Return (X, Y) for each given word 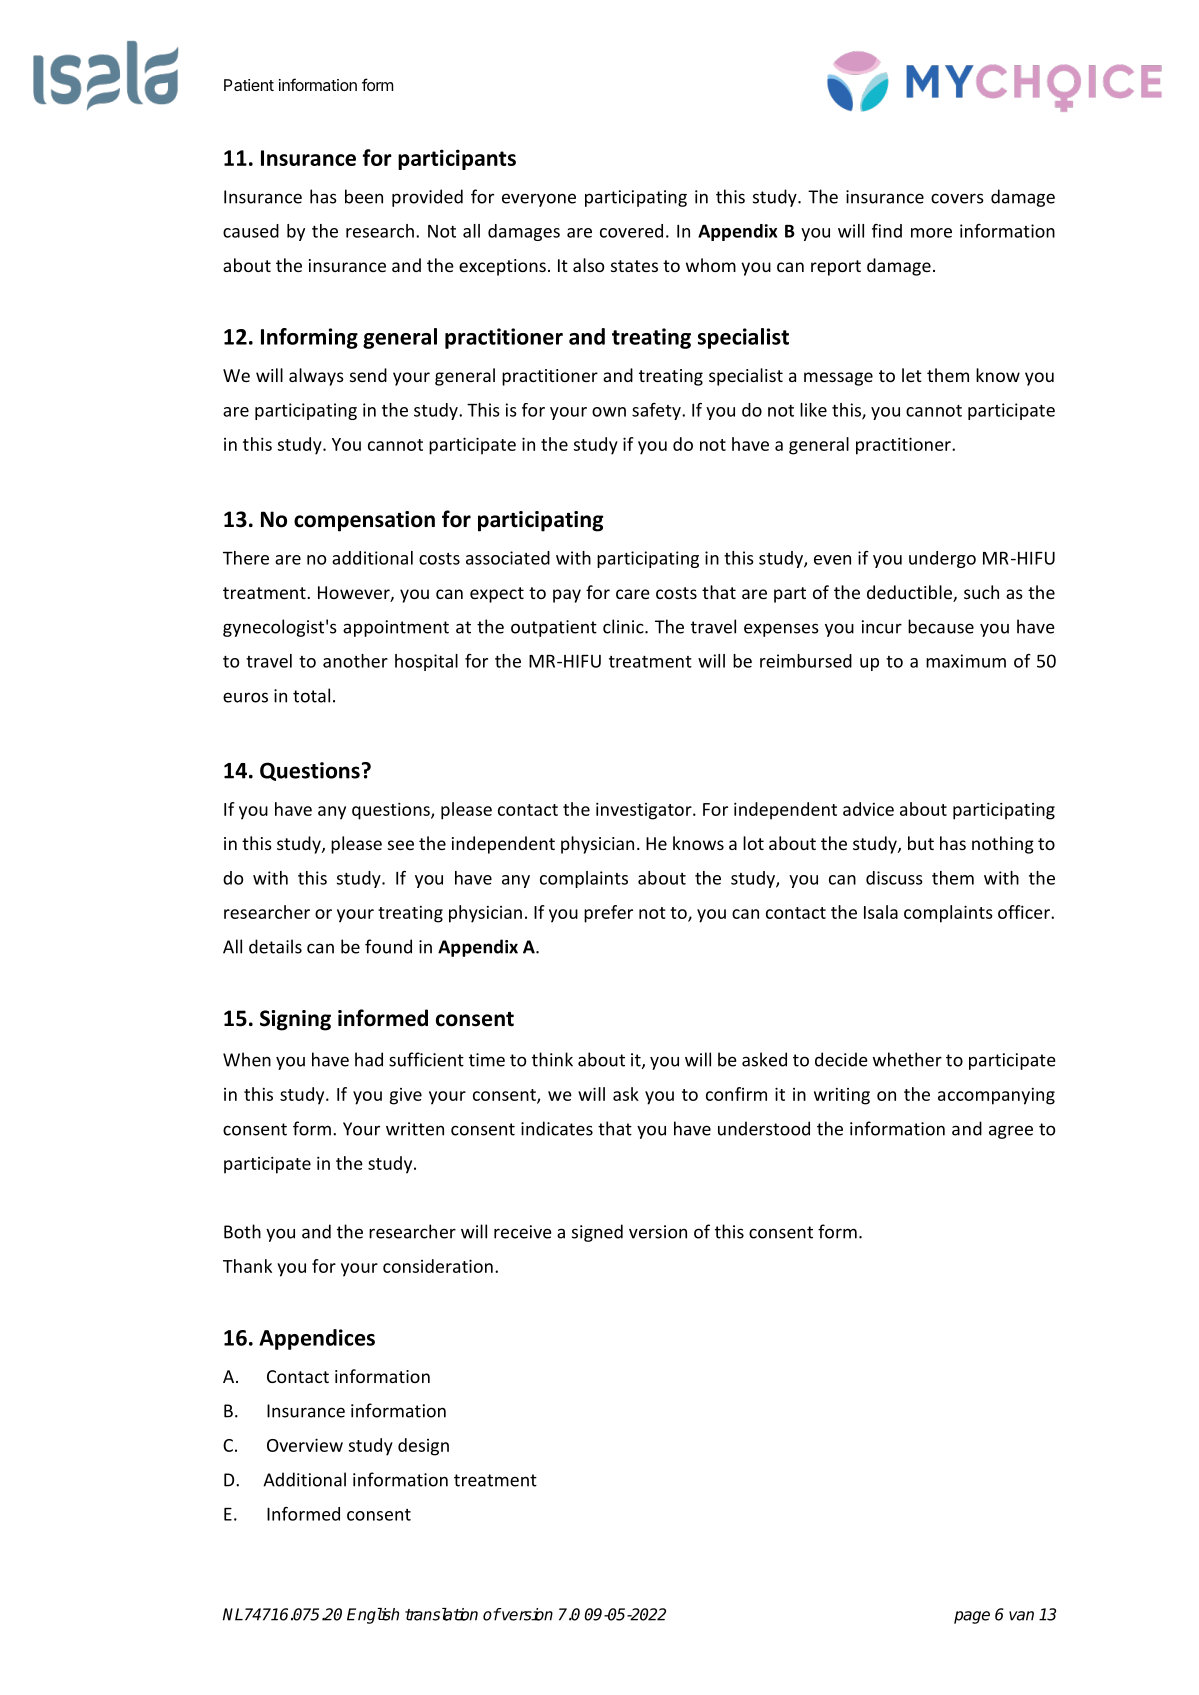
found (388, 946)
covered (631, 231)
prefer (608, 914)
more (931, 233)
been (364, 196)
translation (441, 1614)
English (373, 1616)
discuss (894, 878)
